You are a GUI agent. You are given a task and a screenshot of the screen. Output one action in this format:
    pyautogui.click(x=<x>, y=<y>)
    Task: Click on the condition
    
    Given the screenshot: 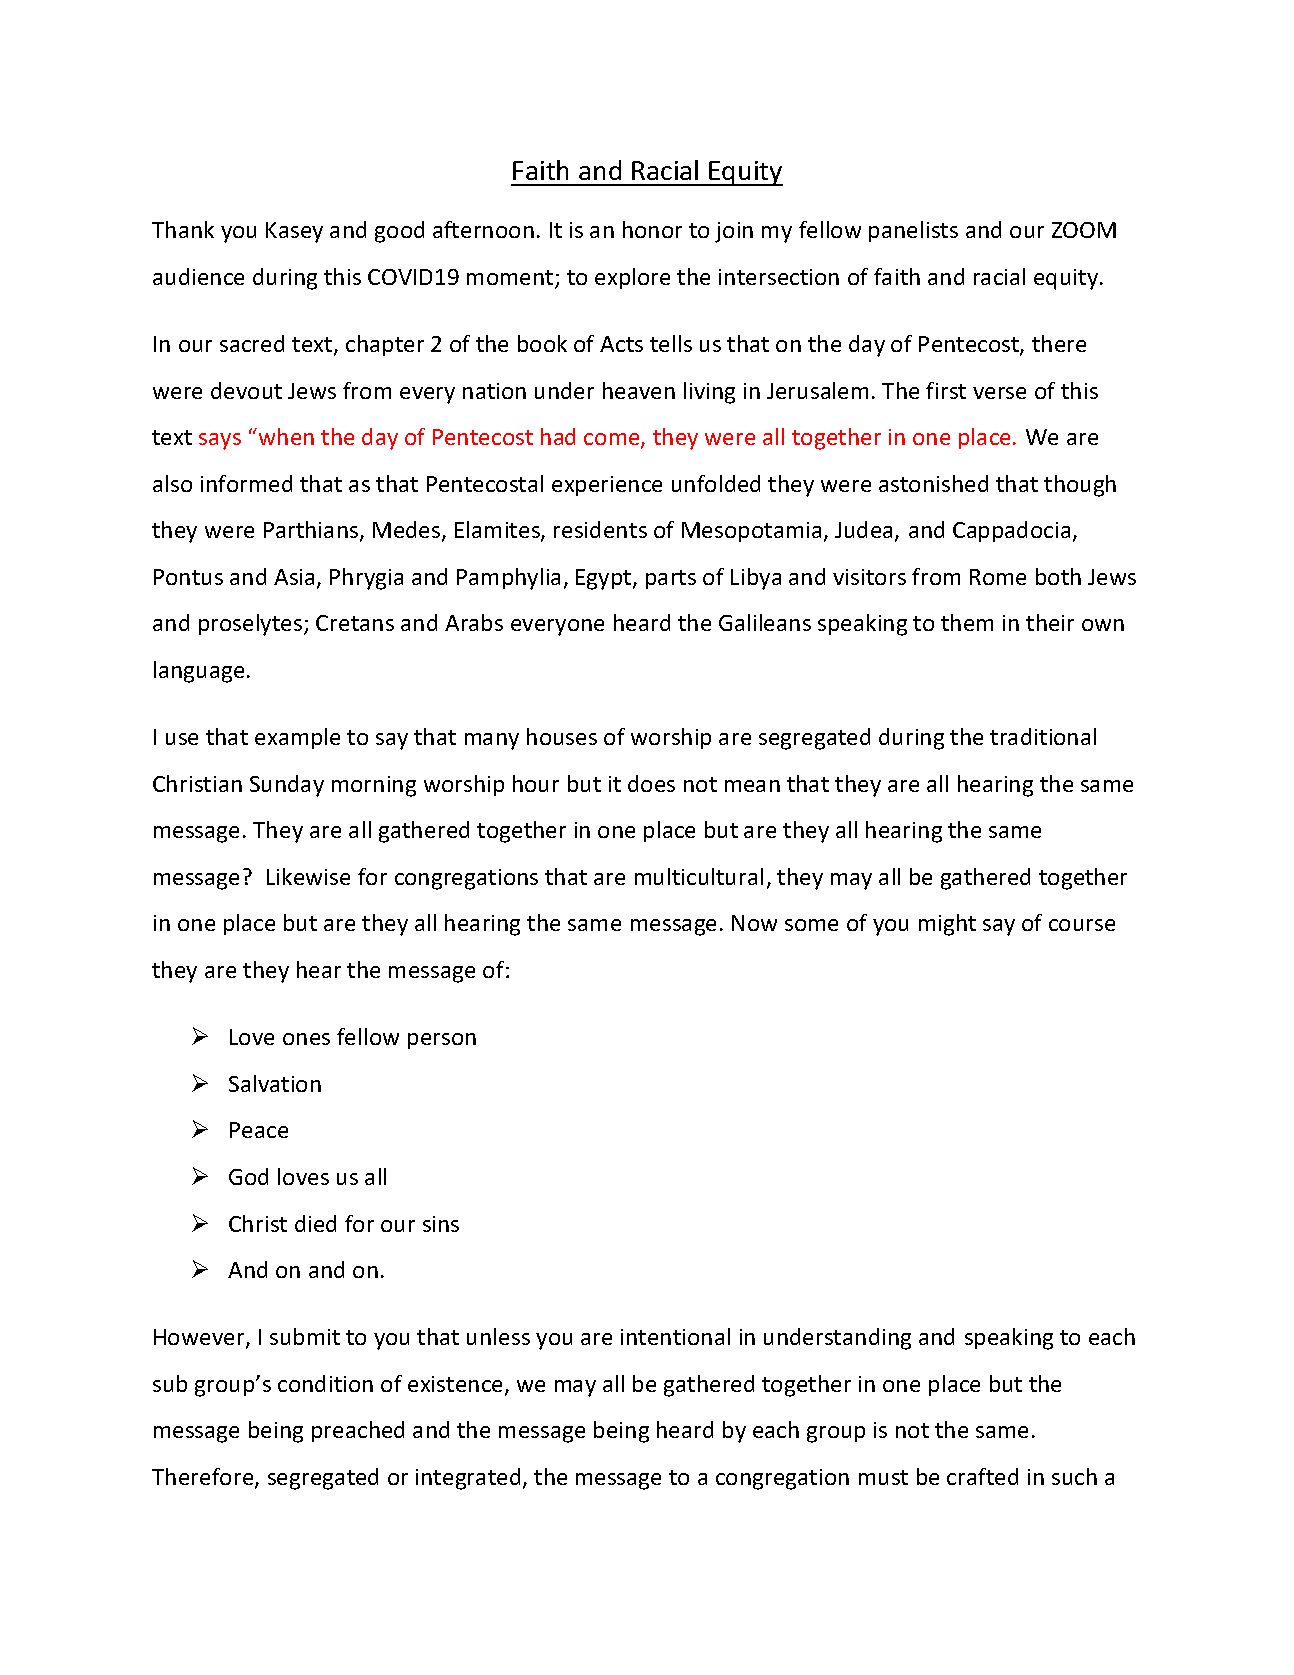 What is the action you would take?
    pyautogui.click(x=325, y=1383)
